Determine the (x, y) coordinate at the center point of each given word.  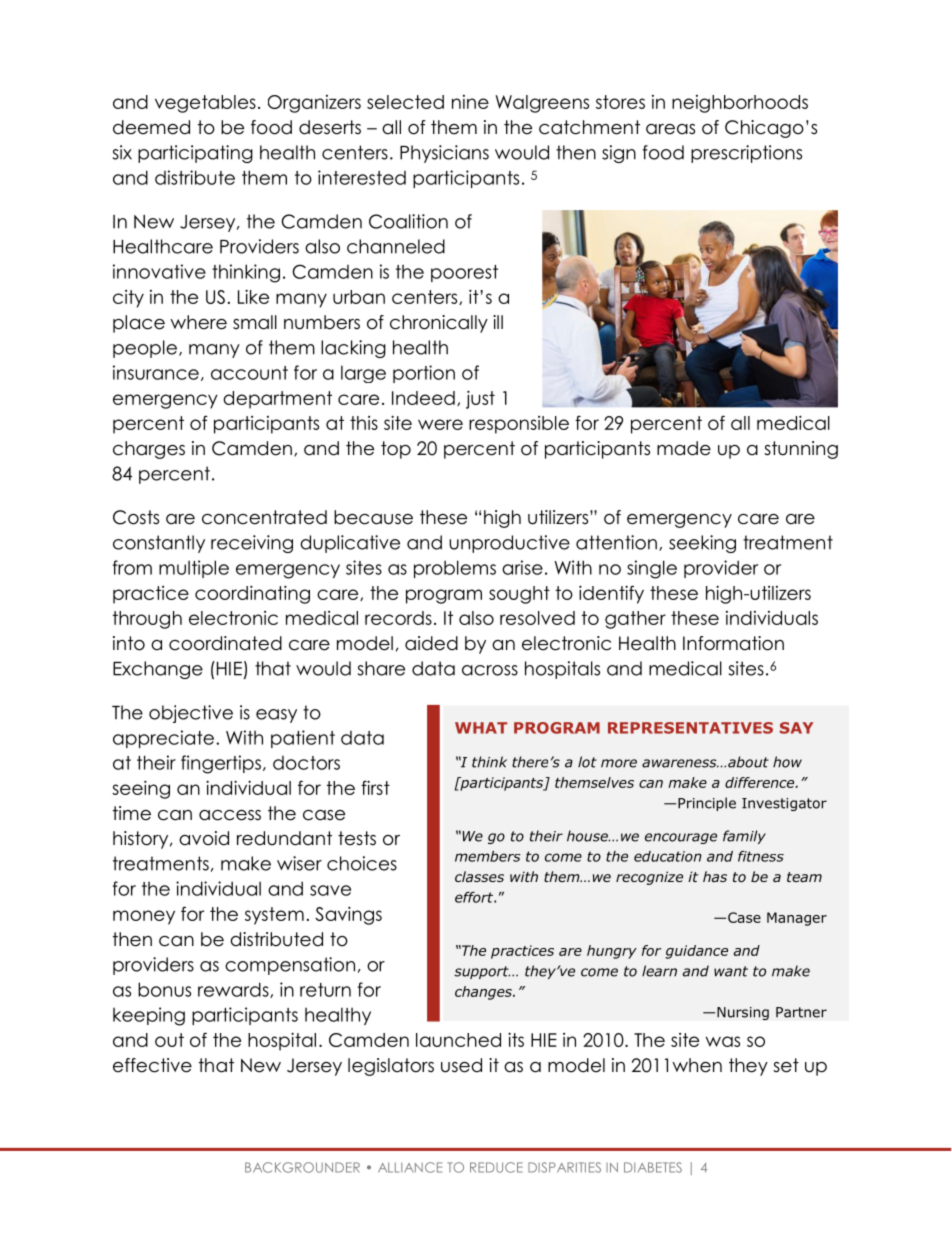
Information (733, 643)
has (715, 876)
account (249, 373)
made (684, 448)
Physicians (444, 154)
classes (479, 876)
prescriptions (746, 154)
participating (195, 154)
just (480, 399)
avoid (204, 838)
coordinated (225, 643)
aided (431, 643)
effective (152, 1065)
